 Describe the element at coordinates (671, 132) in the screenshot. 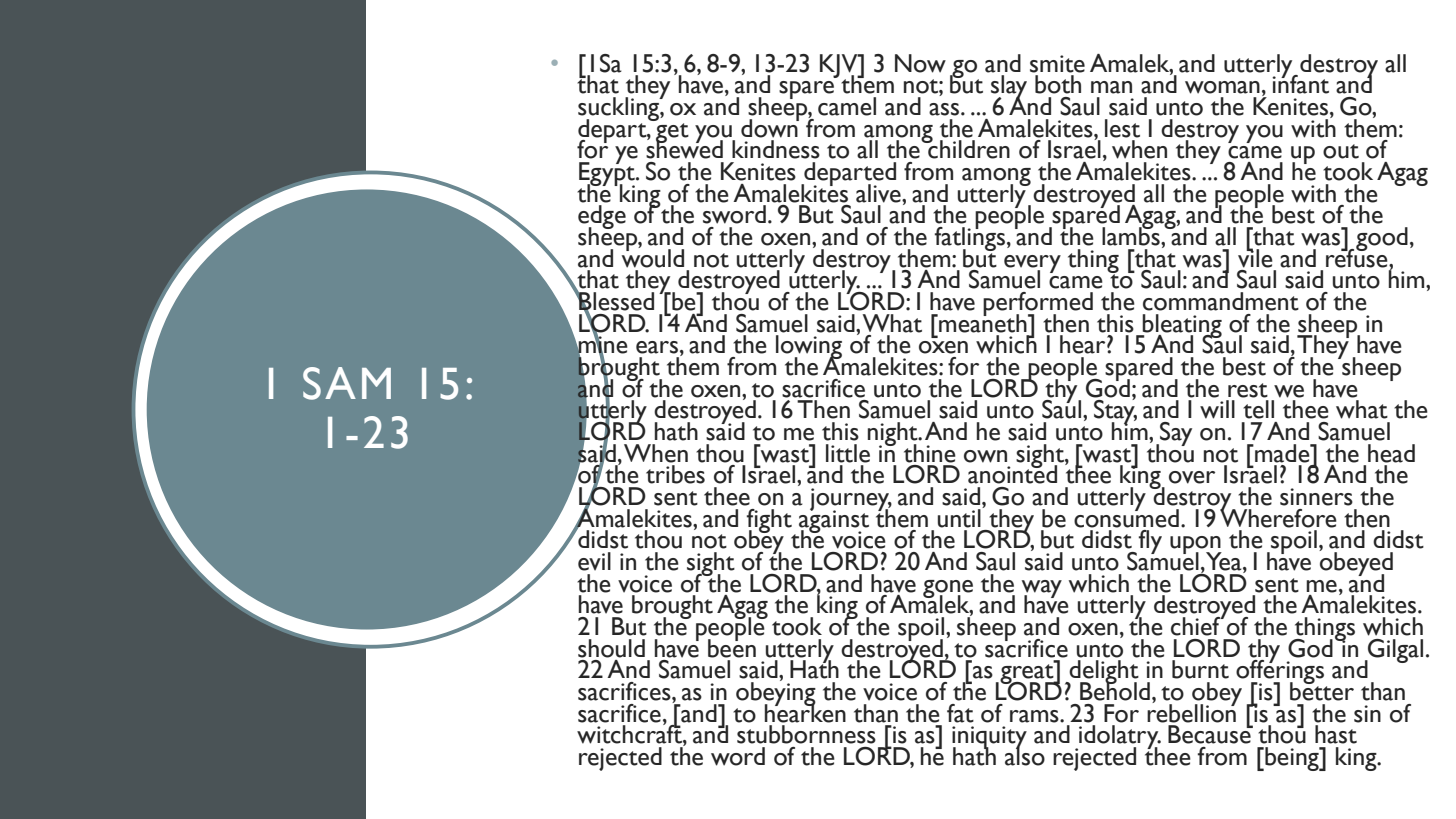

I see `get` at that location.
